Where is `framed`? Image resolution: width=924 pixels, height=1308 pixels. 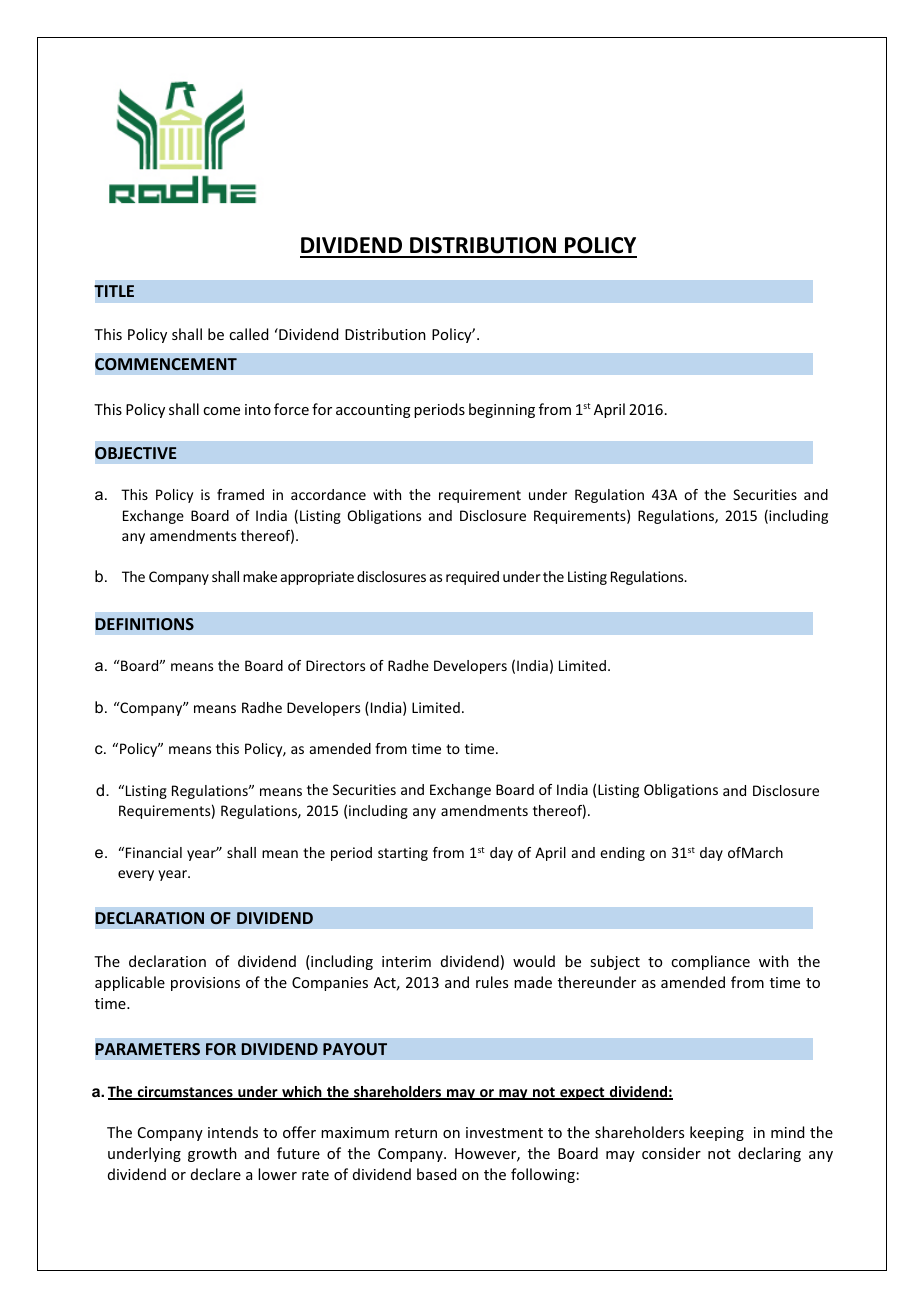 framed is located at coordinates (240, 494).
